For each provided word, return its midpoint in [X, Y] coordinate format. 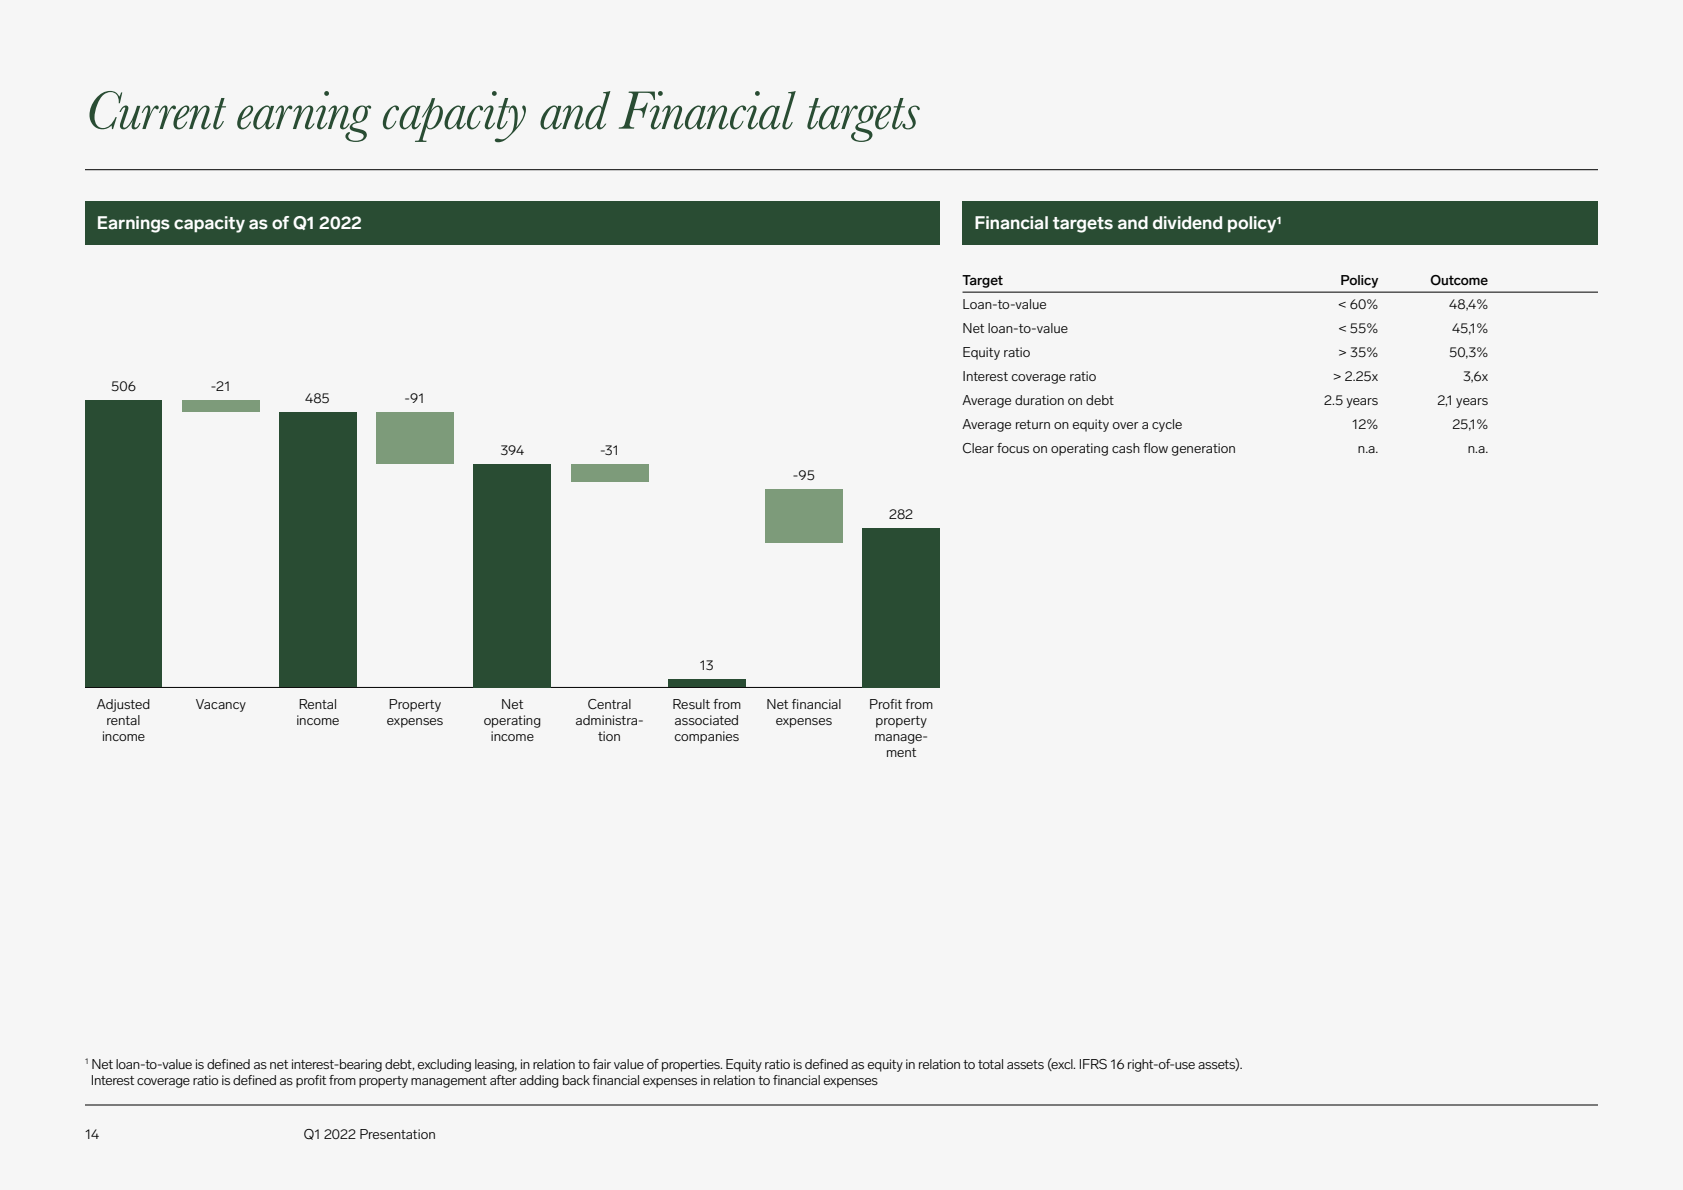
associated [706, 720]
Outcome [1459, 280]
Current [157, 110]
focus [1013, 448]
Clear [978, 448]
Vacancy [221, 705]
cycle [1167, 425]
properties [692, 1065]
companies [706, 737]
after [503, 1080]
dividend [1187, 223]
